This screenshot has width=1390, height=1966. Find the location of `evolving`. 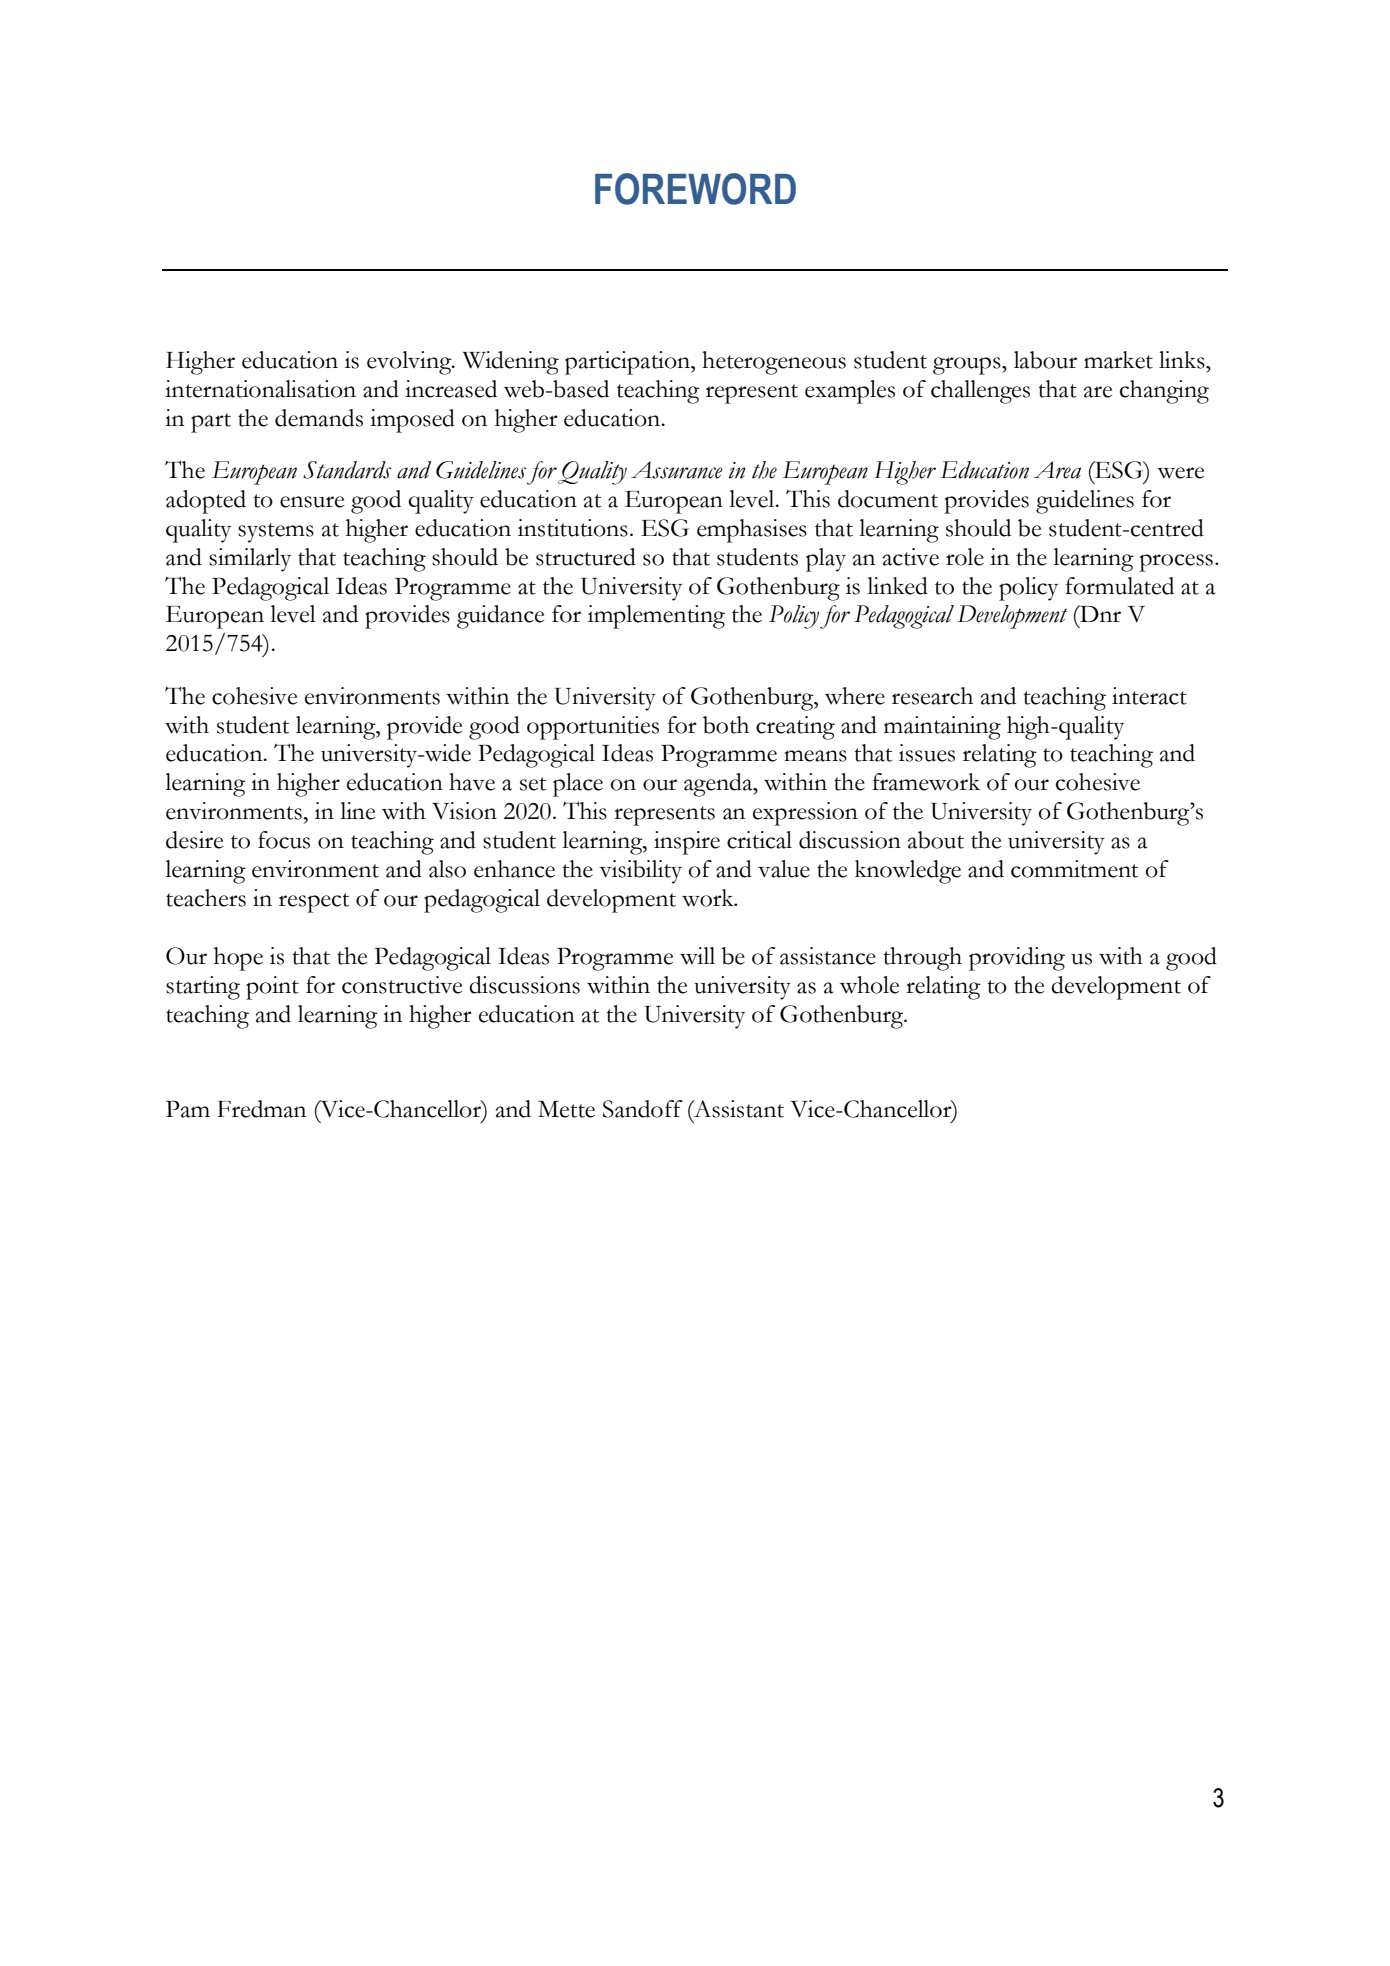

evolving is located at coordinates (410, 363).
